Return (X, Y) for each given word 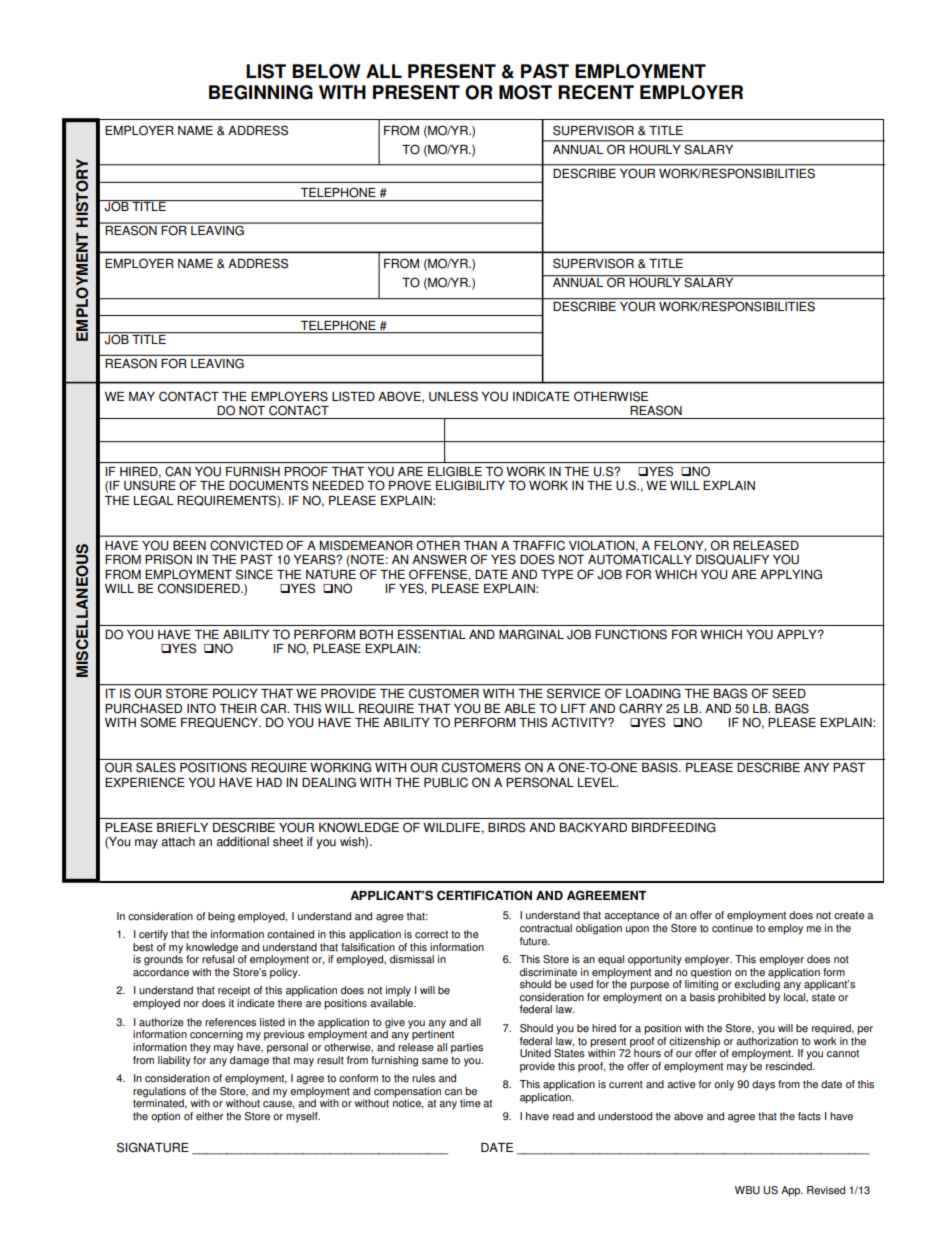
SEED (789, 693)
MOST (525, 92)
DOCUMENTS (268, 485)
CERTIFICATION (484, 895)
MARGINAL (531, 634)
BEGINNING (261, 92)
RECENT (596, 92)
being (221, 917)
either (210, 1116)
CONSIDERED (200, 588)
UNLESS (453, 396)
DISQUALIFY (732, 559)
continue (732, 927)
